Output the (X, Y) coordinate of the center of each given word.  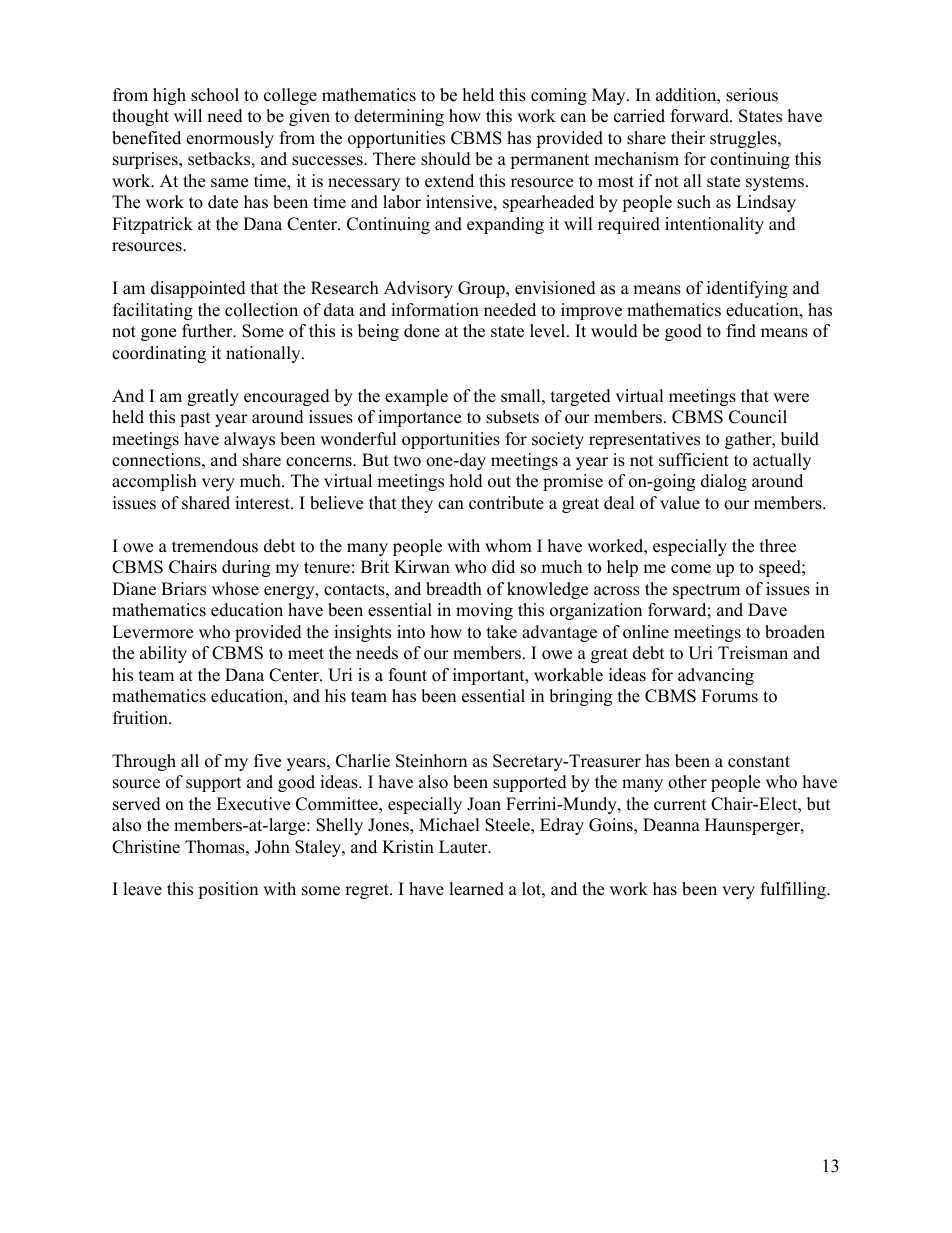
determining (399, 117)
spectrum (706, 591)
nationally (264, 354)
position (228, 890)
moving (484, 611)
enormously (230, 139)
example (416, 397)
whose (235, 589)
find (741, 331)
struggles (744, 139)
